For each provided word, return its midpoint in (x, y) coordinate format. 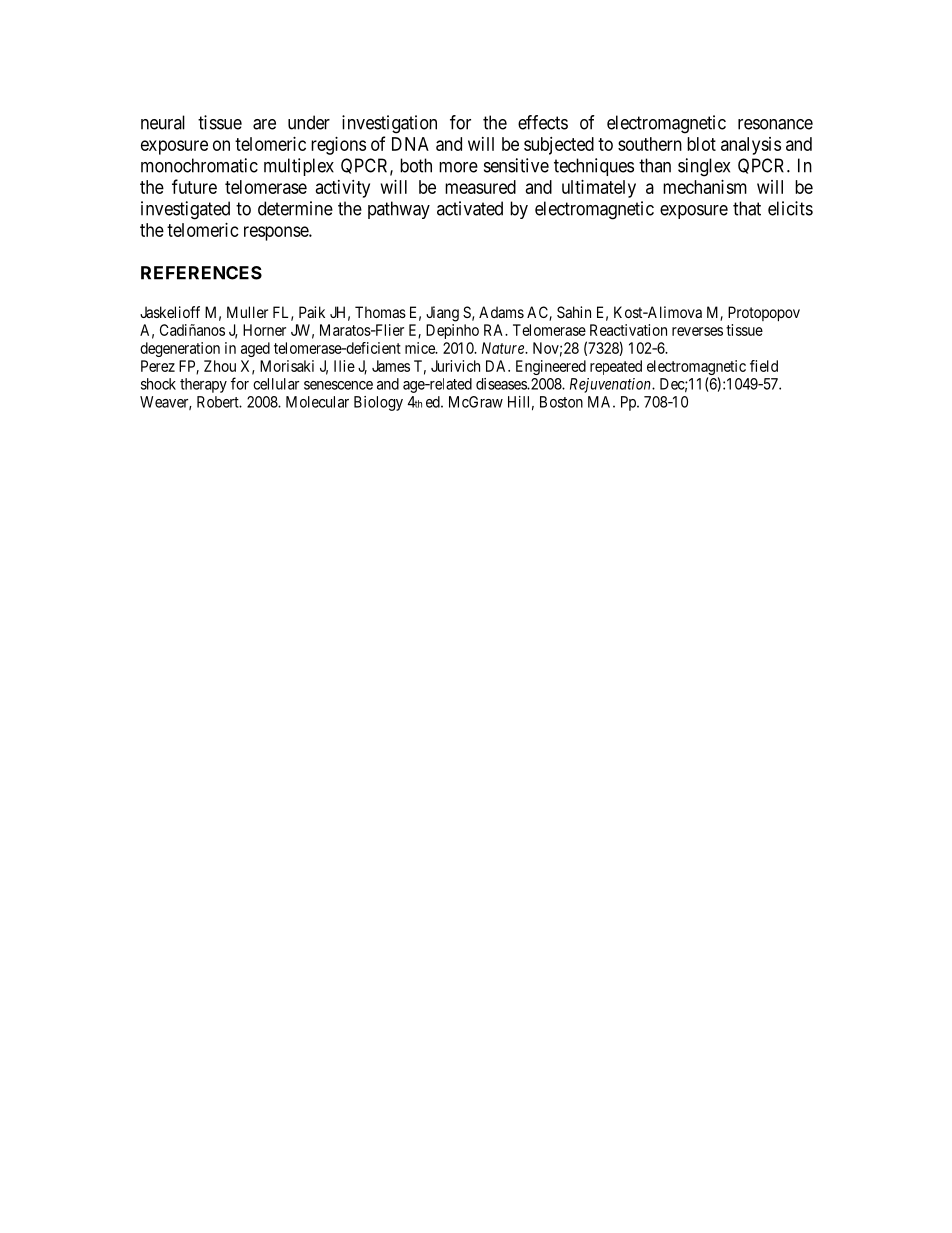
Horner (264, 330)
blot (701, 144)
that (747, 208)
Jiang (442, 314)
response (277, 233)
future (194, 186)
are (264, 124)
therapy (203, 385)
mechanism (705, 187)
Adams (501, 312)
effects (543, 122)
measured (480, 187)
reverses (697, 331)
